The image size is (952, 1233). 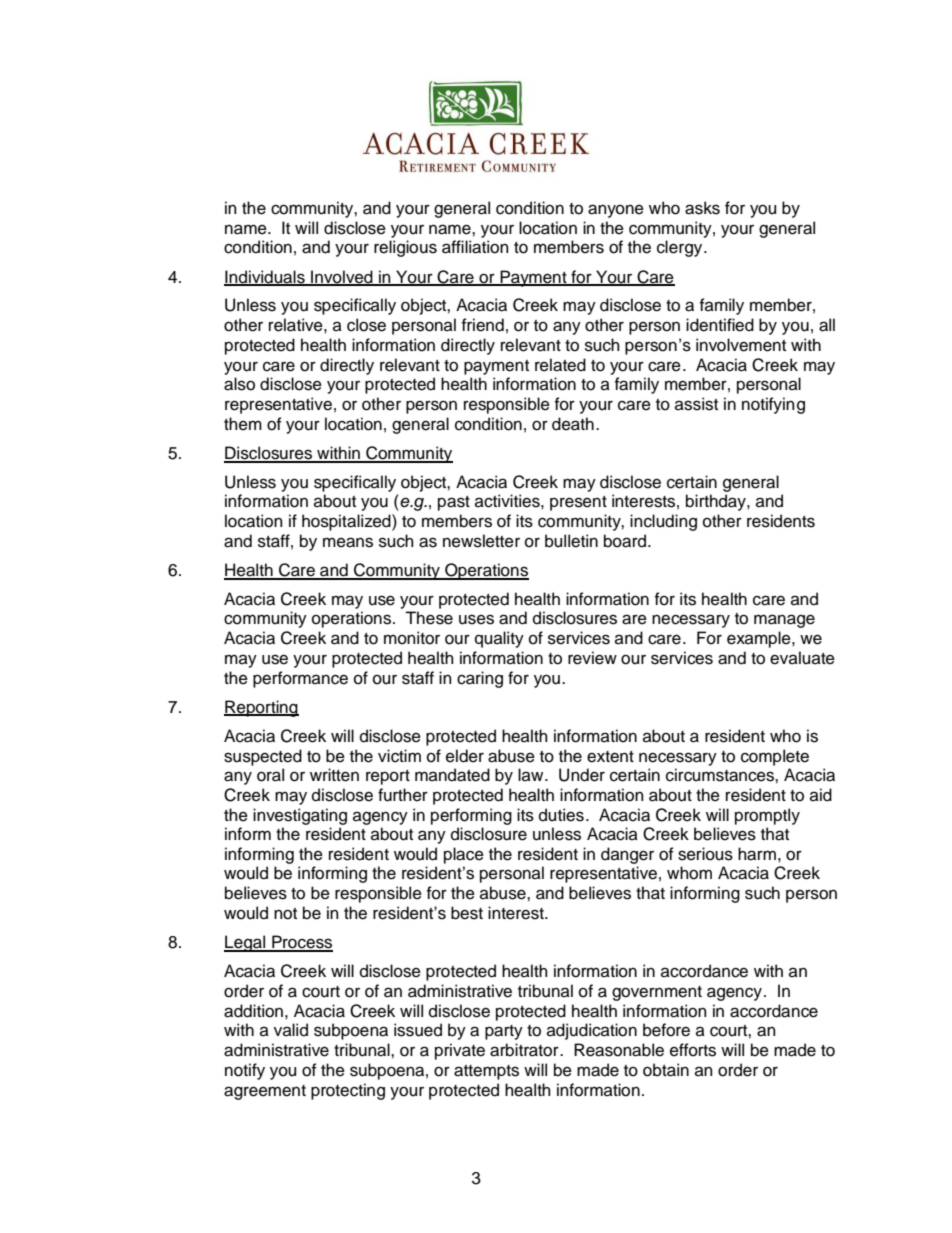 What do you see at coordinates (696, 404) in the page?
I see `assist` at bounding box center [696, 404].
